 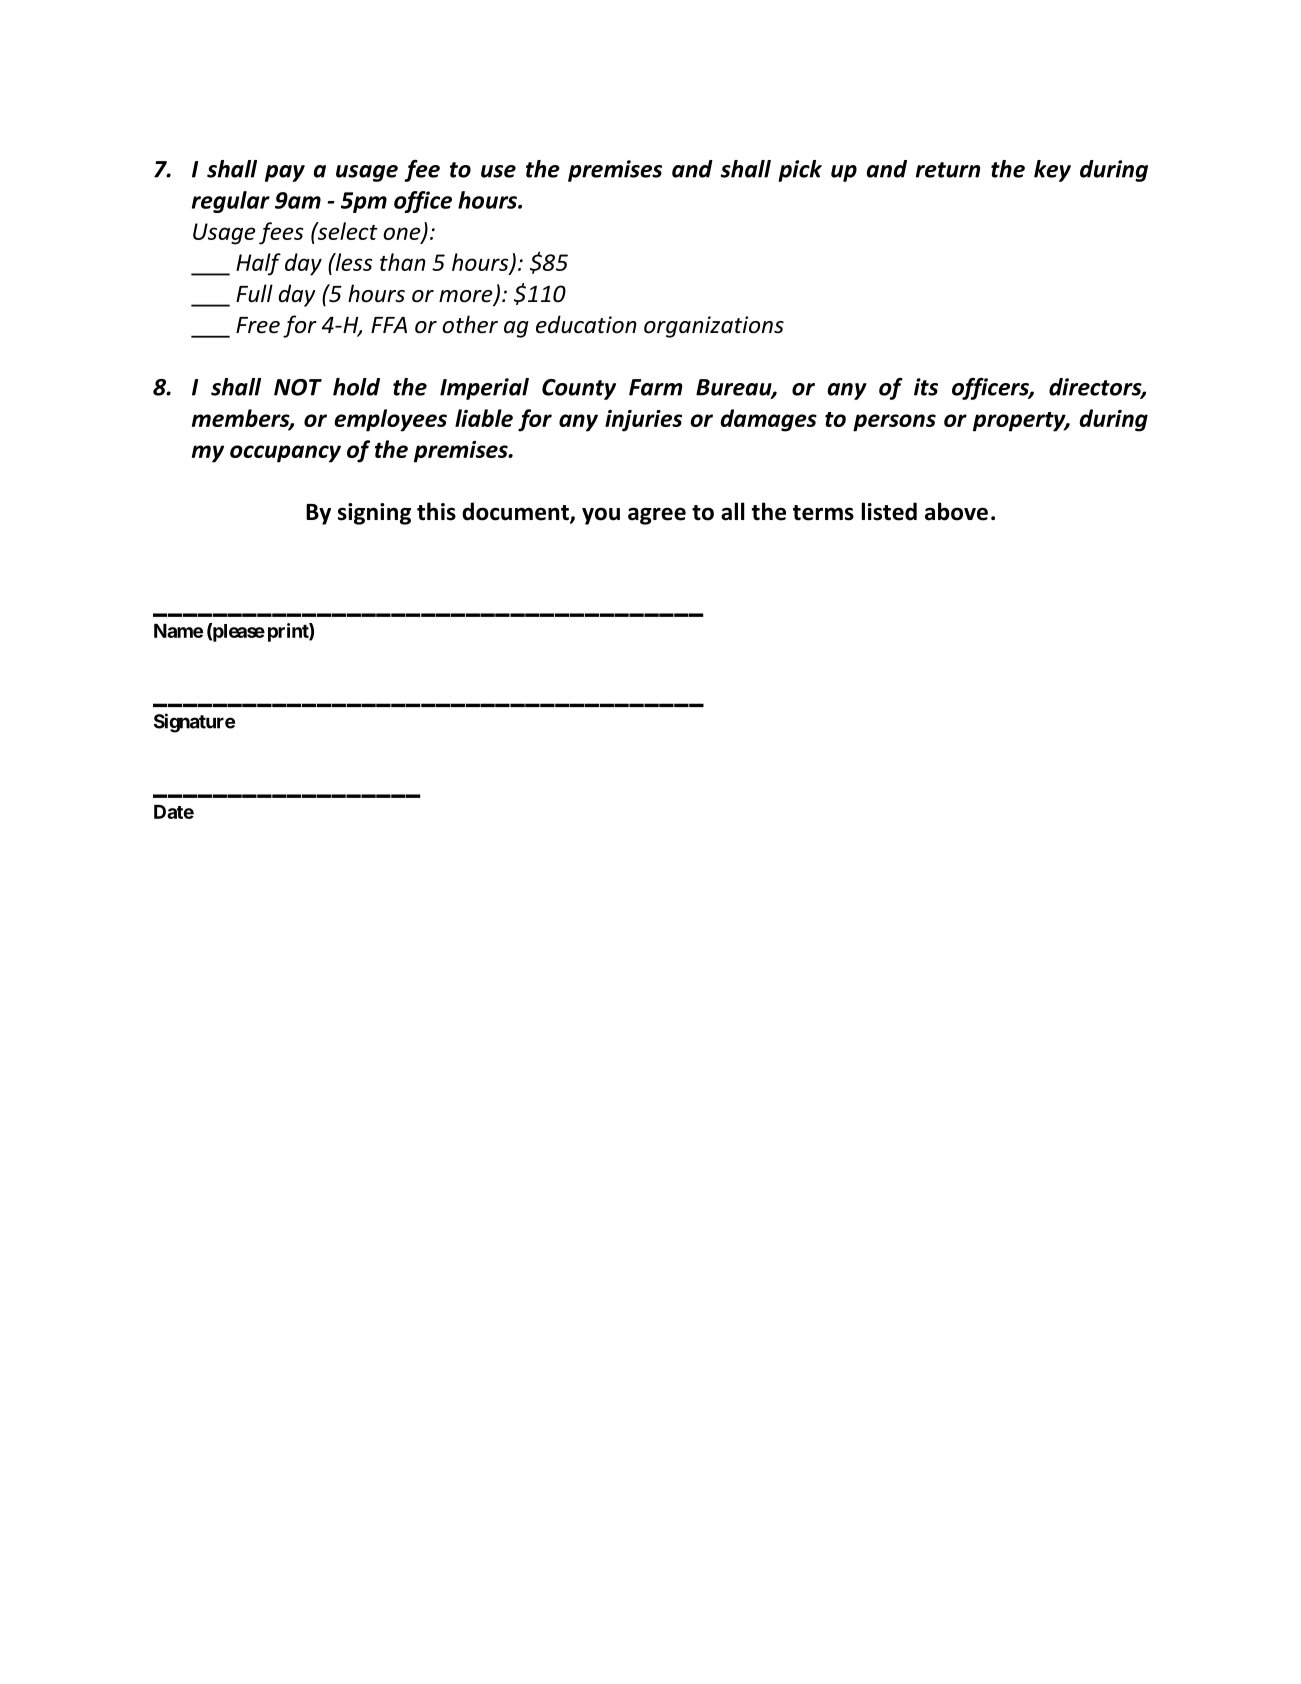 I want to click on signing, so click(x=374, y=514).
